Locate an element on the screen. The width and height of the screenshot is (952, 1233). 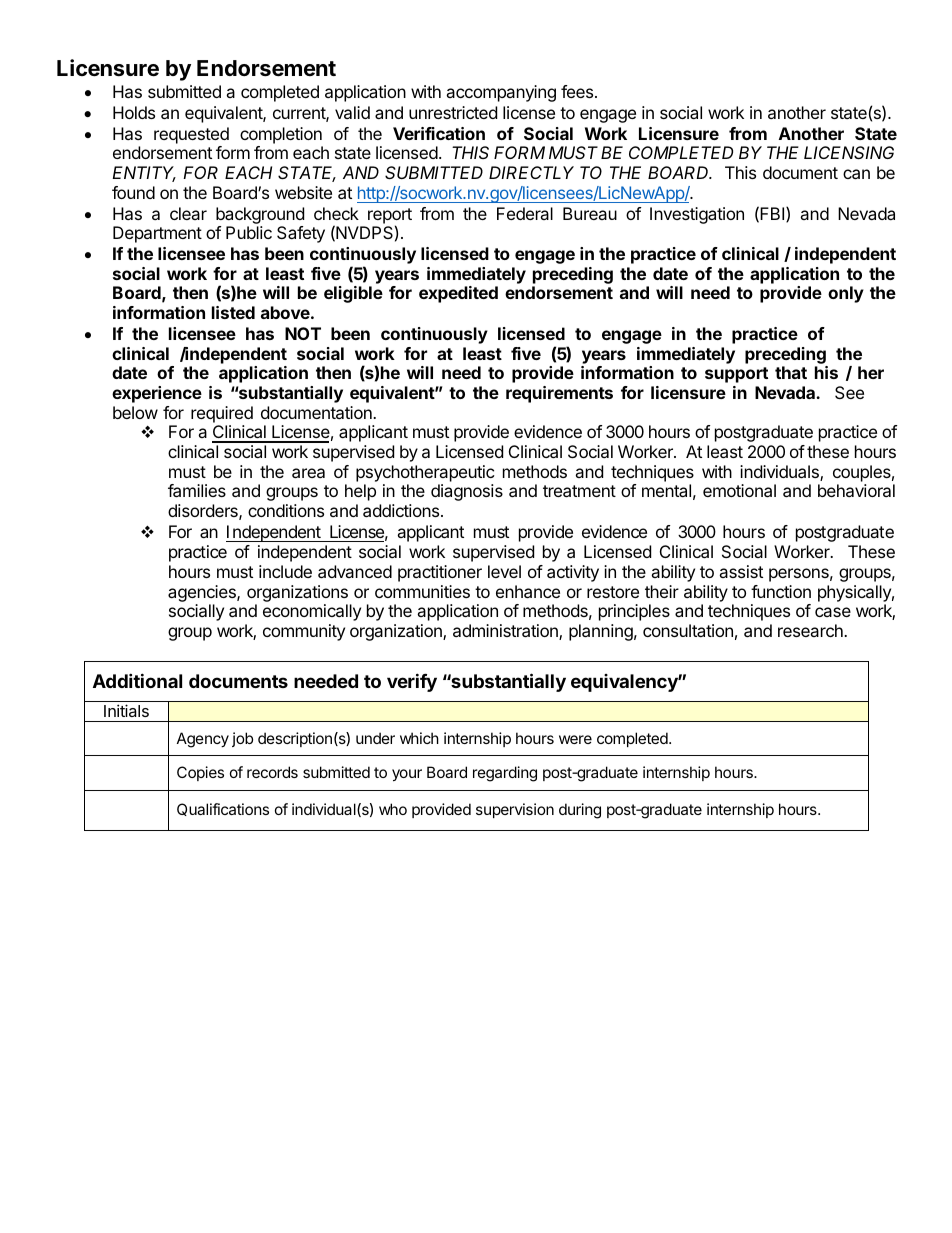
listed is located at coordinates (233, 312).
